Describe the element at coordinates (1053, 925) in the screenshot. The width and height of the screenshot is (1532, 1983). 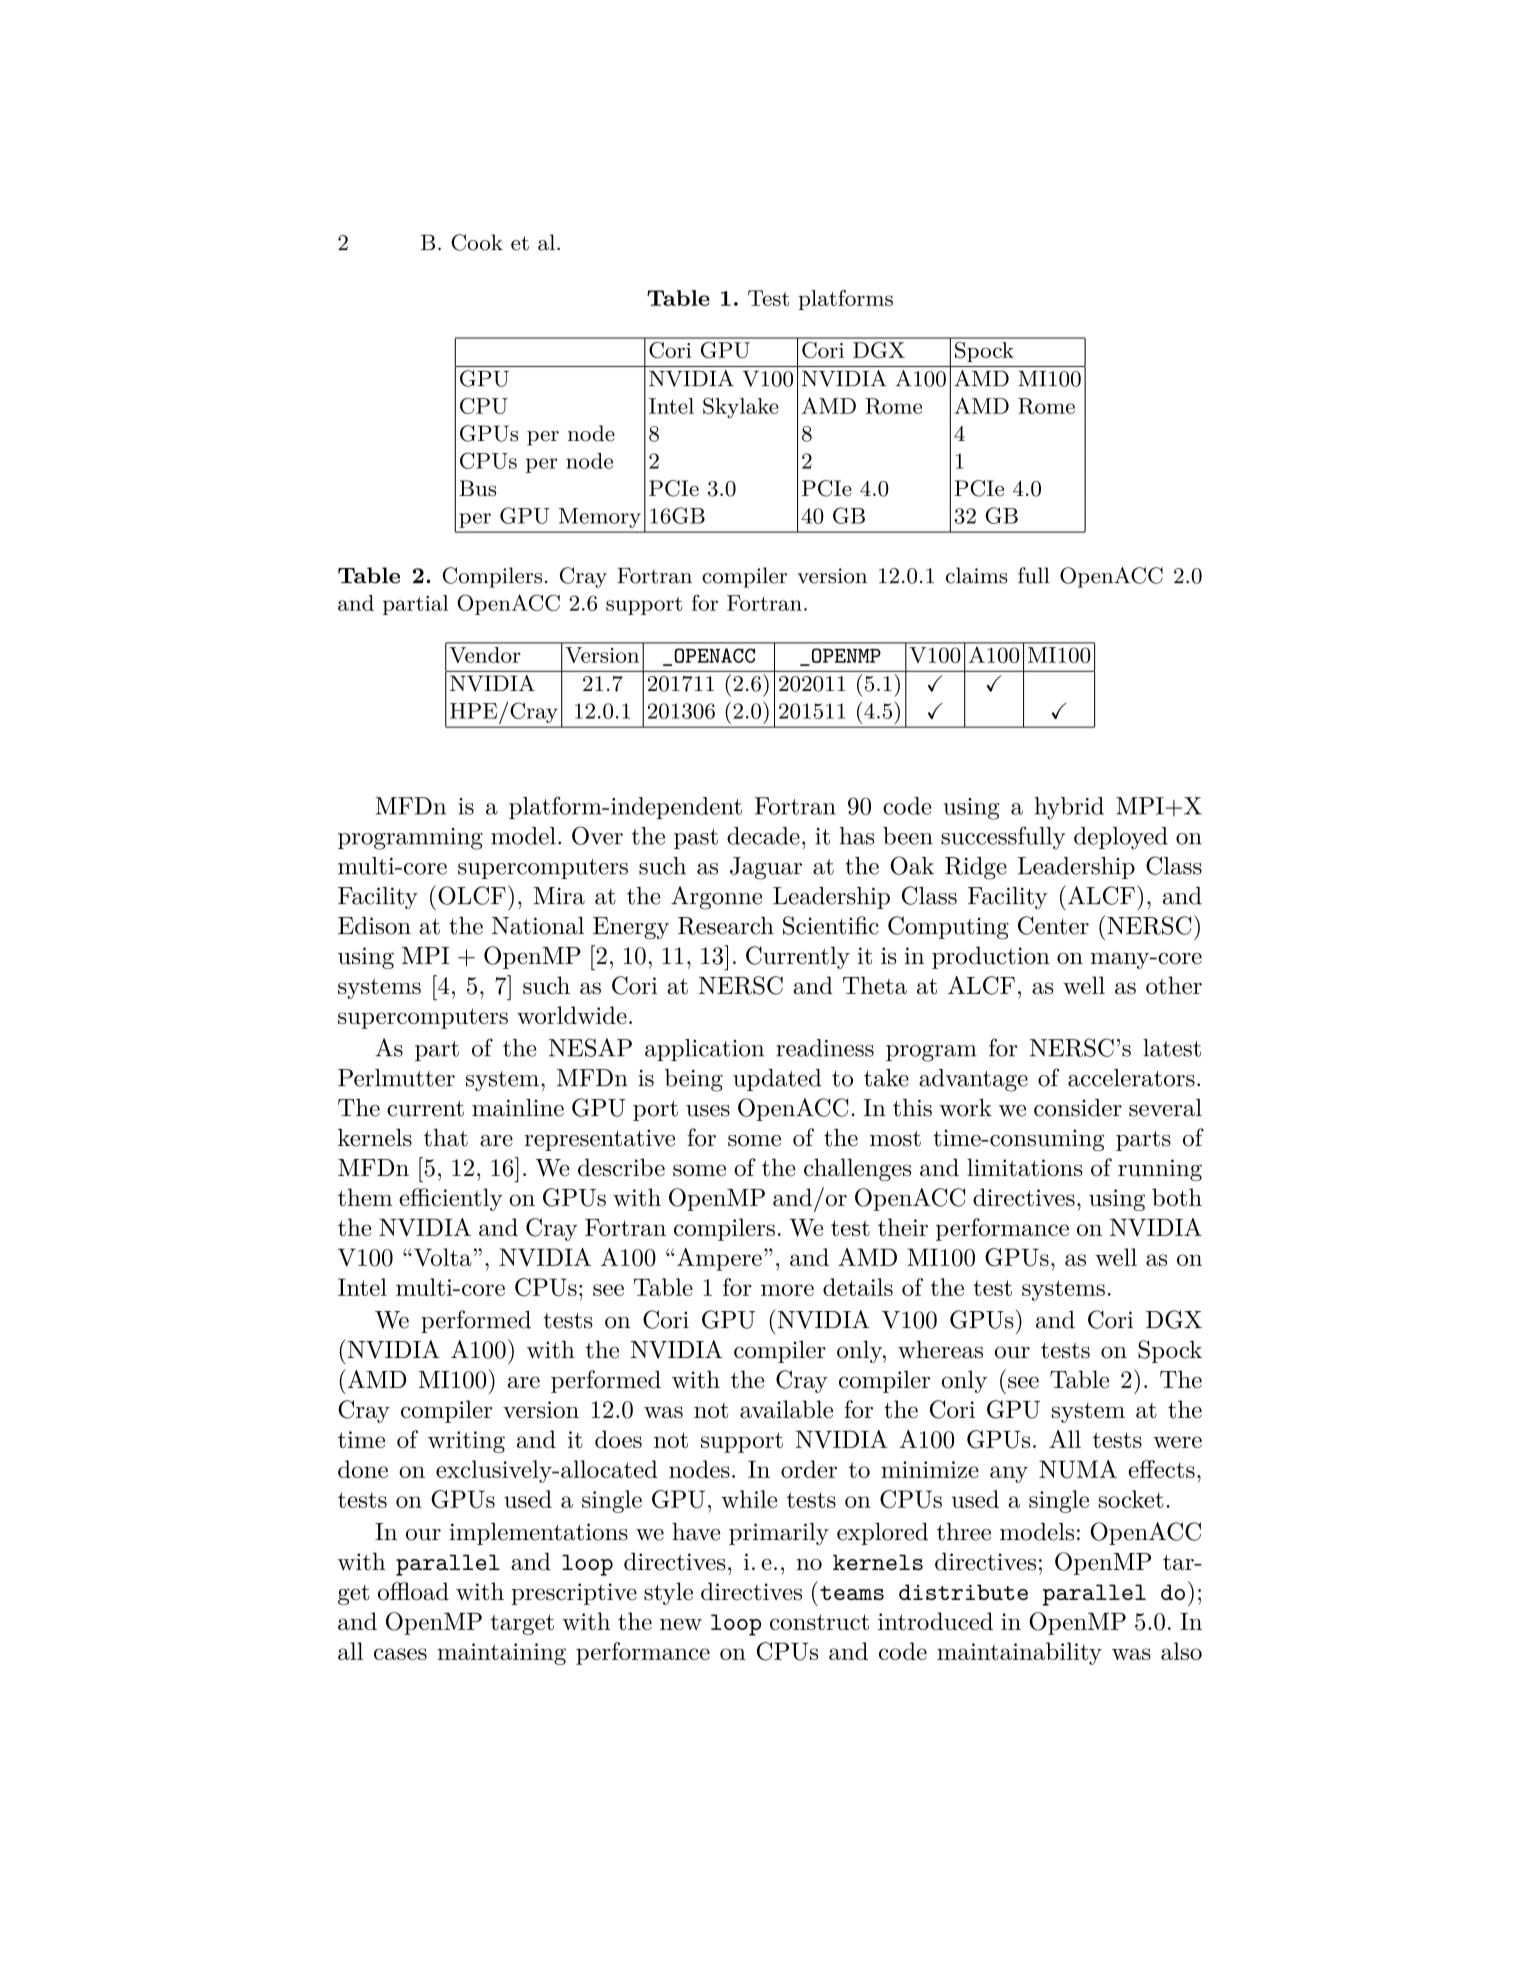
I see `Center` at that location.
